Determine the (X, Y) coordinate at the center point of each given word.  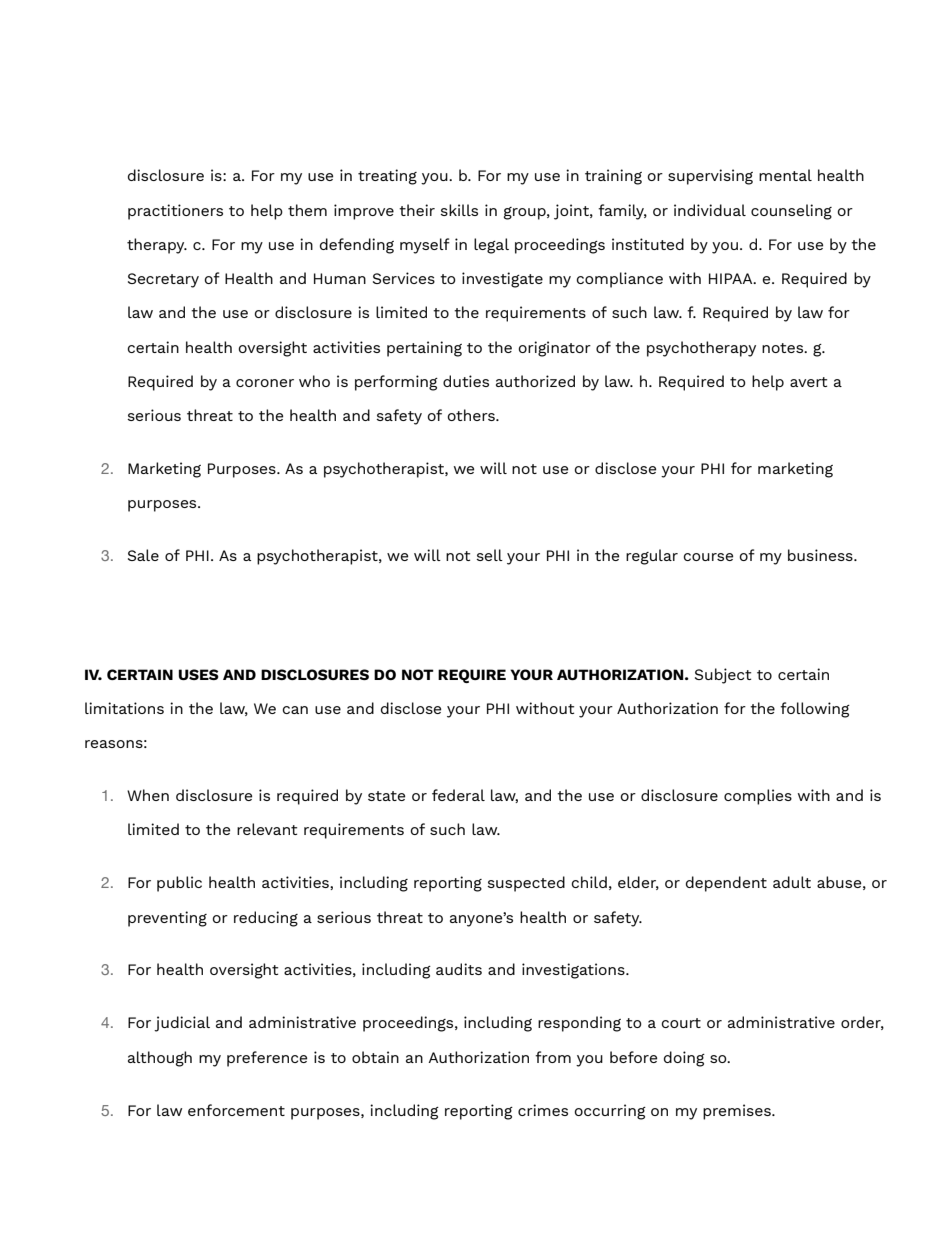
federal (458, 795)
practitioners (175, 212)
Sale (143, 555)
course (708, 557)
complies (758, 797)
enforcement (236, 1110)
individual (710, 210)
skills (459, 210)
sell (489, 555)
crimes (543, 1110)
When (148, 795)
